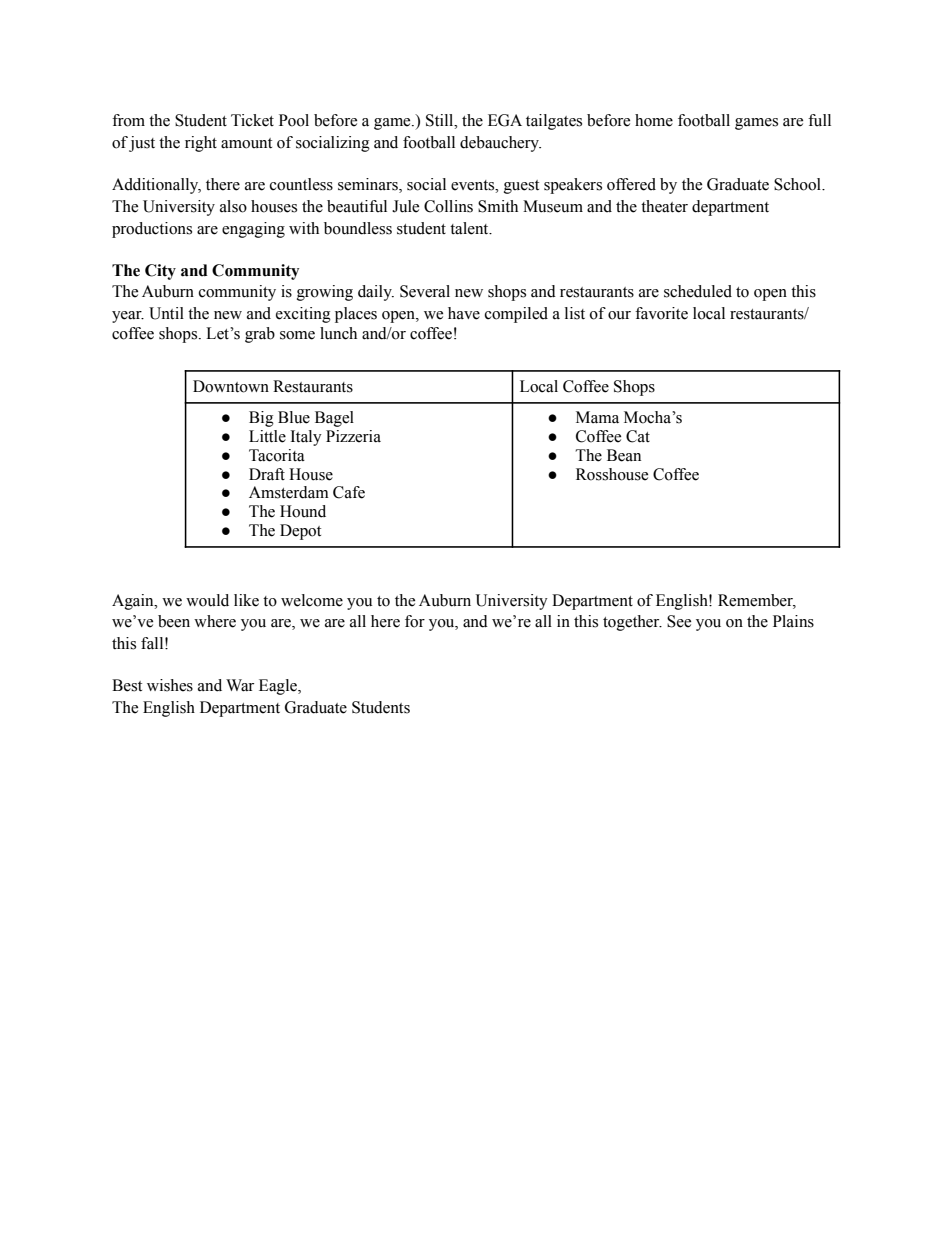 The height and width of the screenshot is (1233, 952). Describe the element at coordinates (500, 144) in the screenshot. I see `debauchery` at that location.
